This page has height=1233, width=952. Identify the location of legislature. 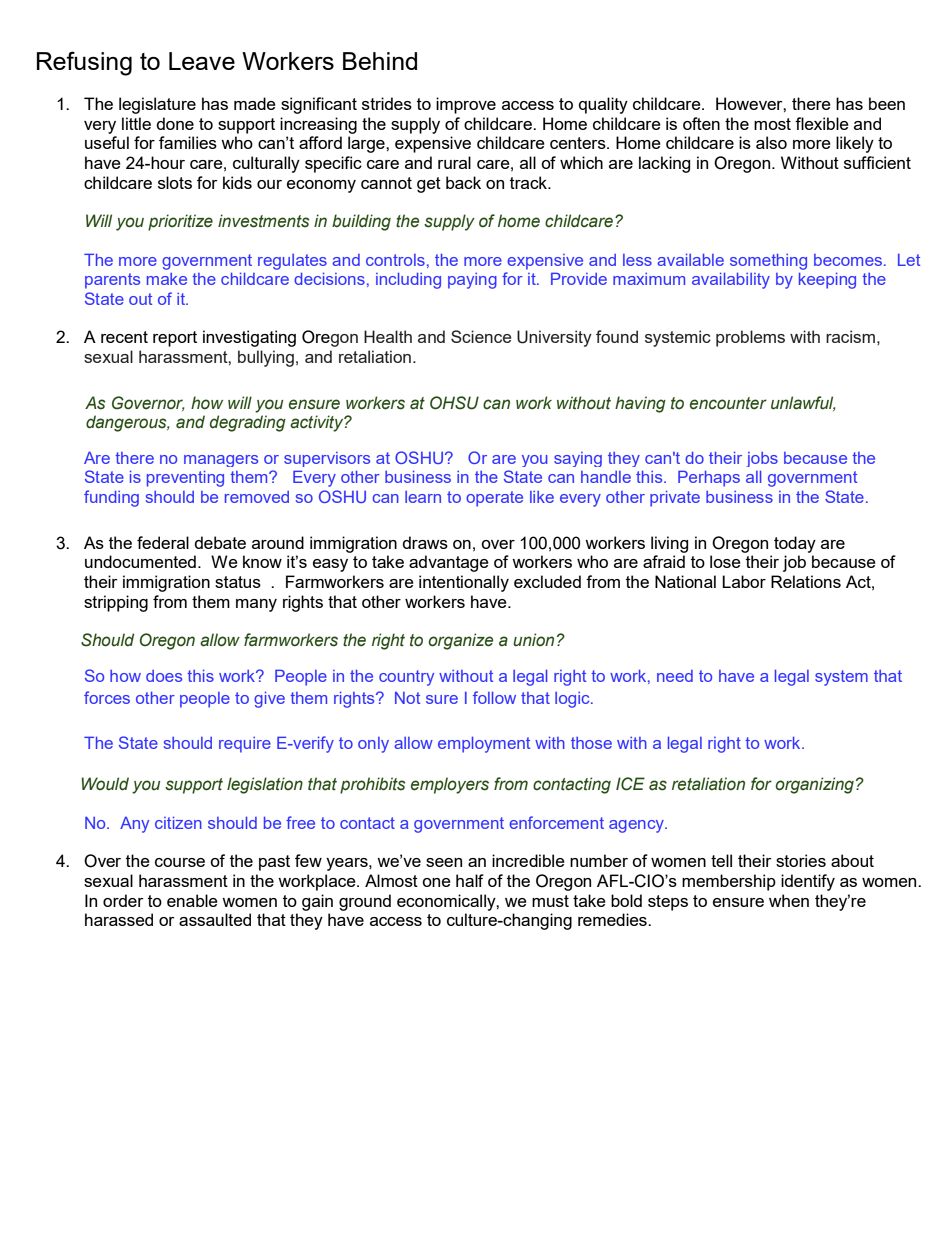
(157, 105).
